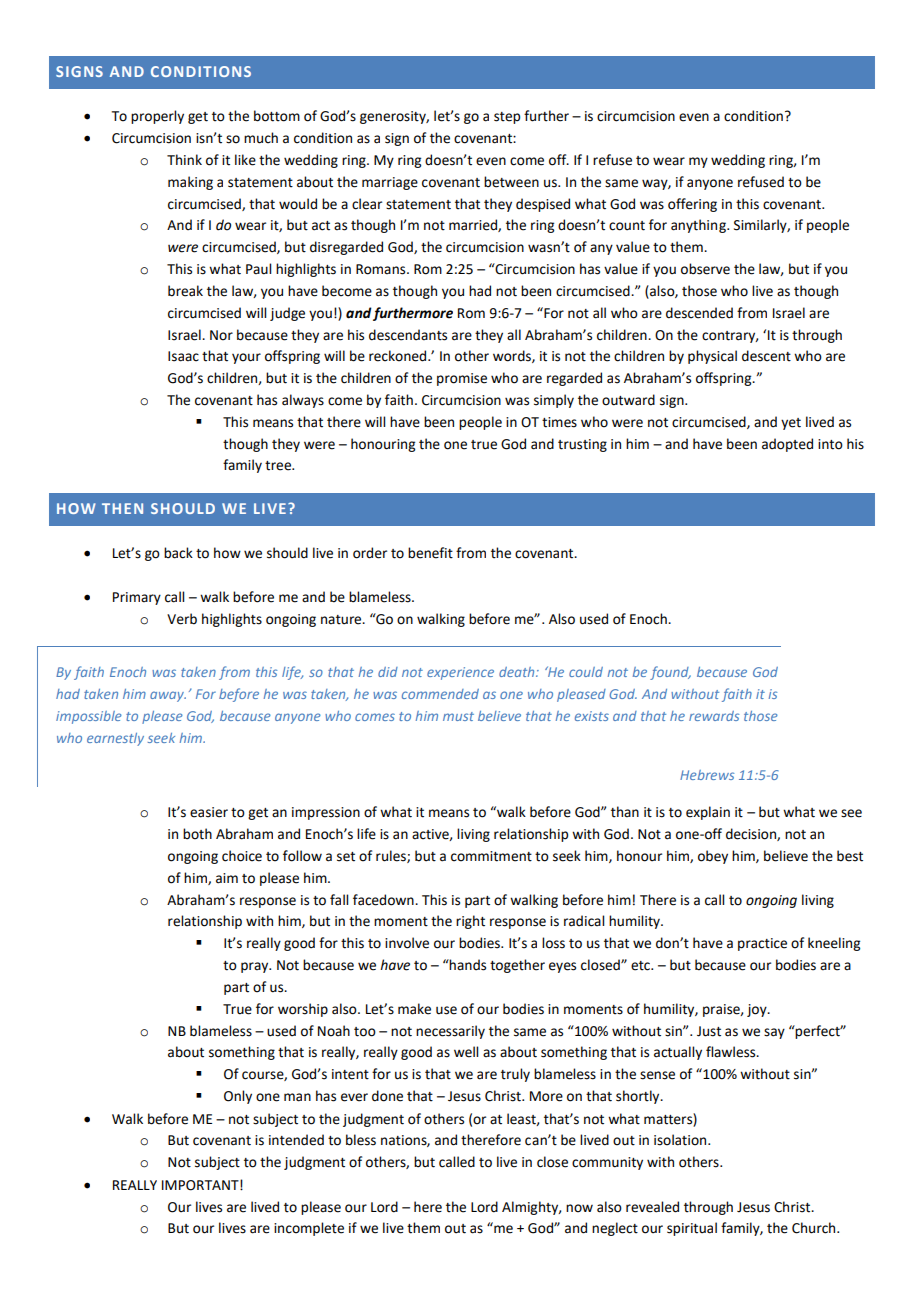  What do you see at coordinates (430, 553) in the page?
I see `benefit` at bounding box center [430, 553].
